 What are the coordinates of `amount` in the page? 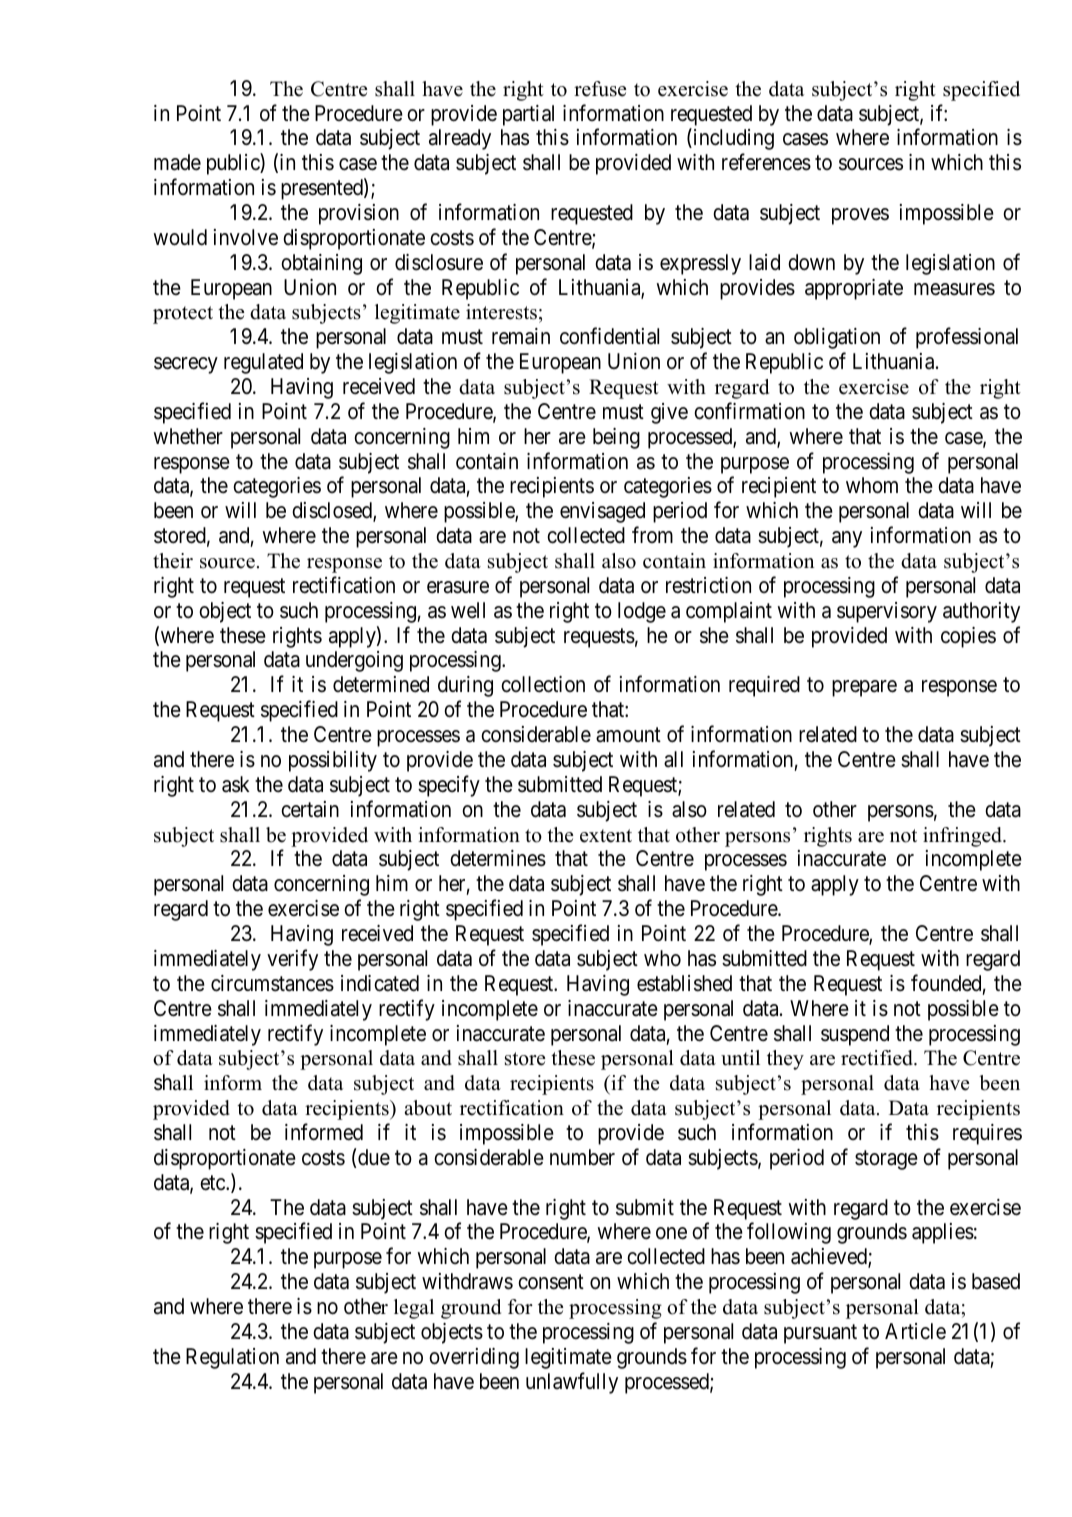 It's located at (628, 735).
